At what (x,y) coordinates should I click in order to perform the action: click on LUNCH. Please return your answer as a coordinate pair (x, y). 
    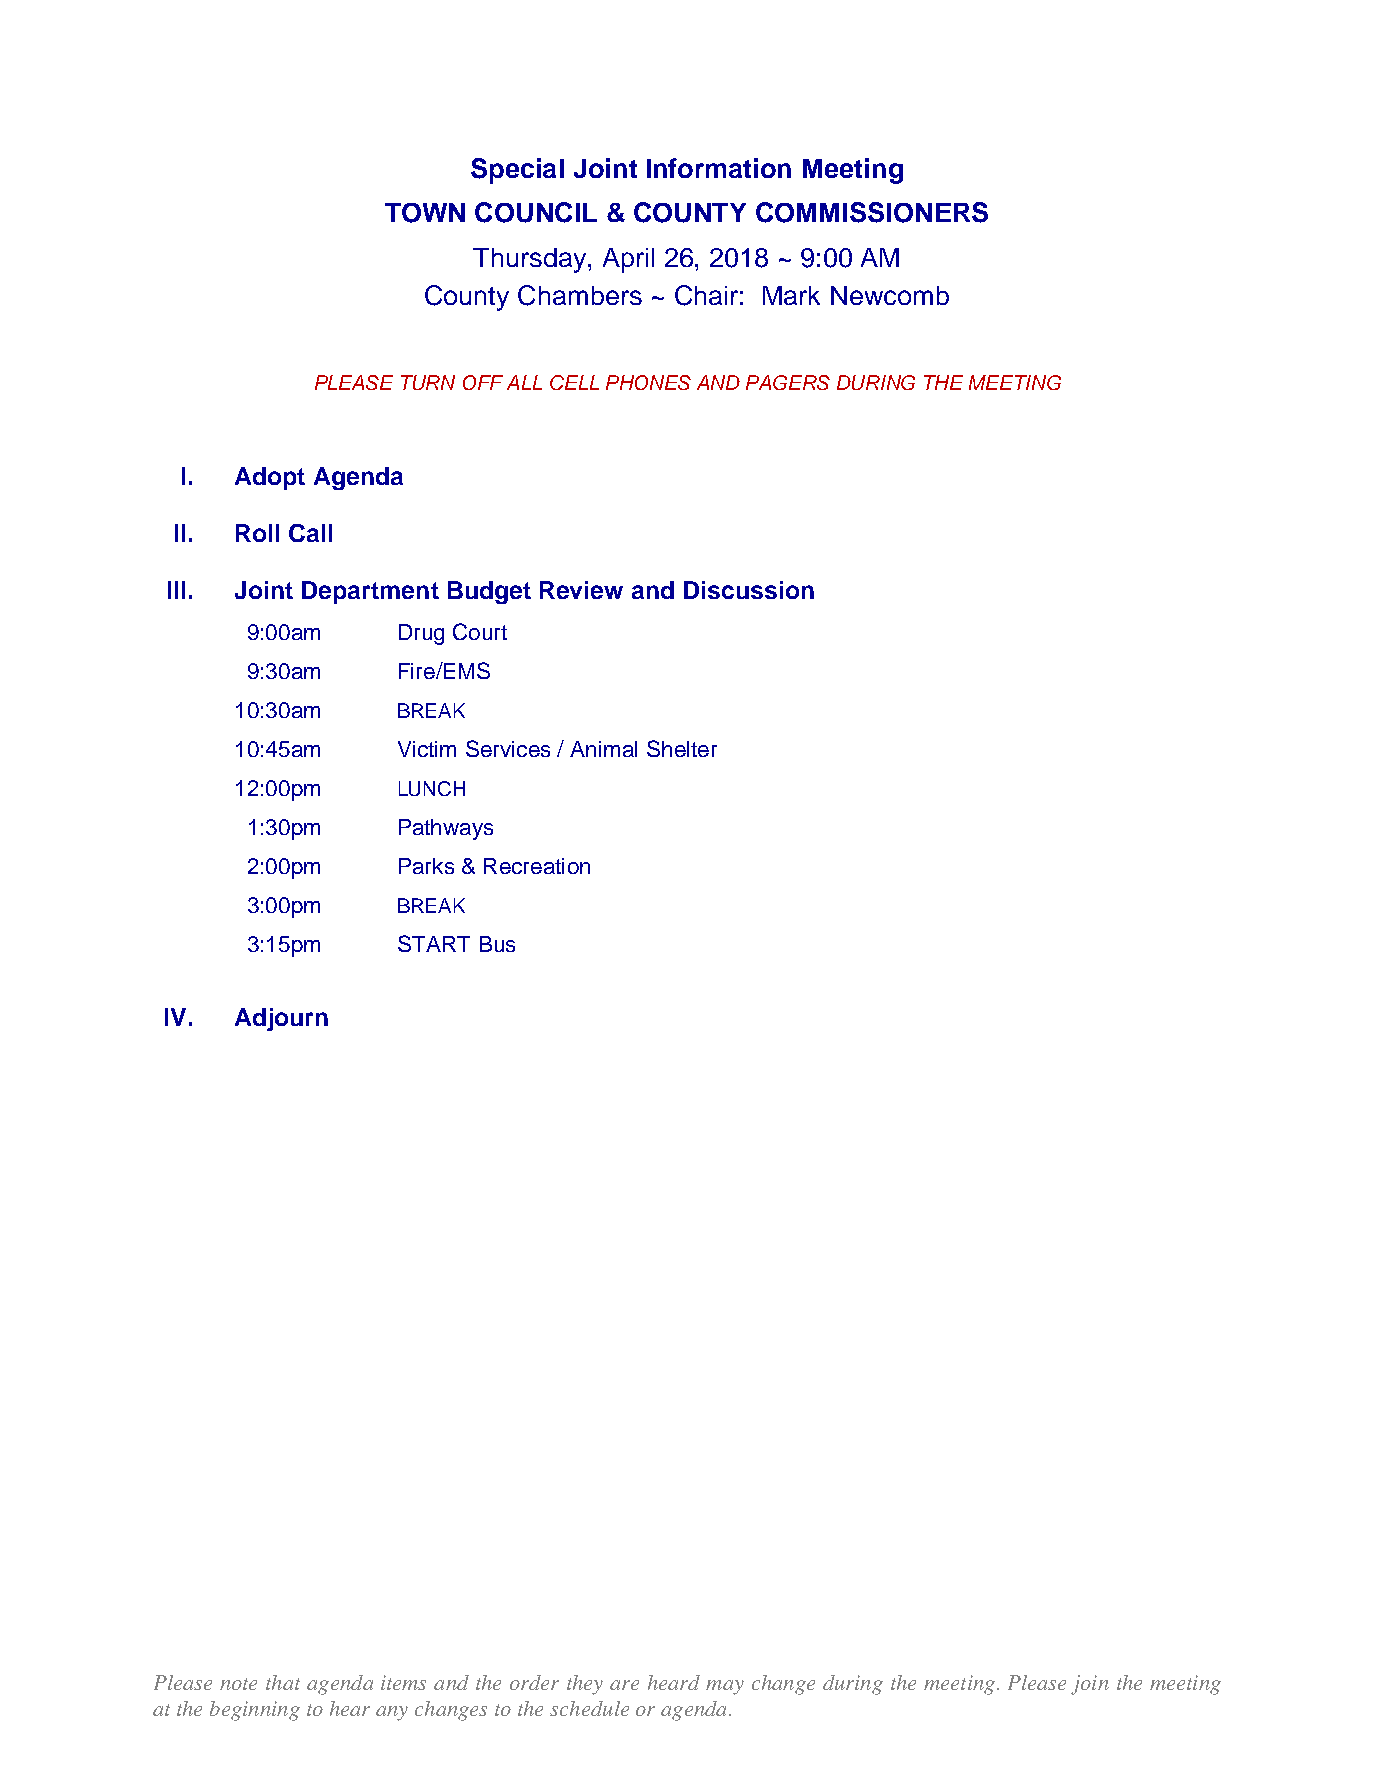
    Looking at the image, I should click on (432, 788).
